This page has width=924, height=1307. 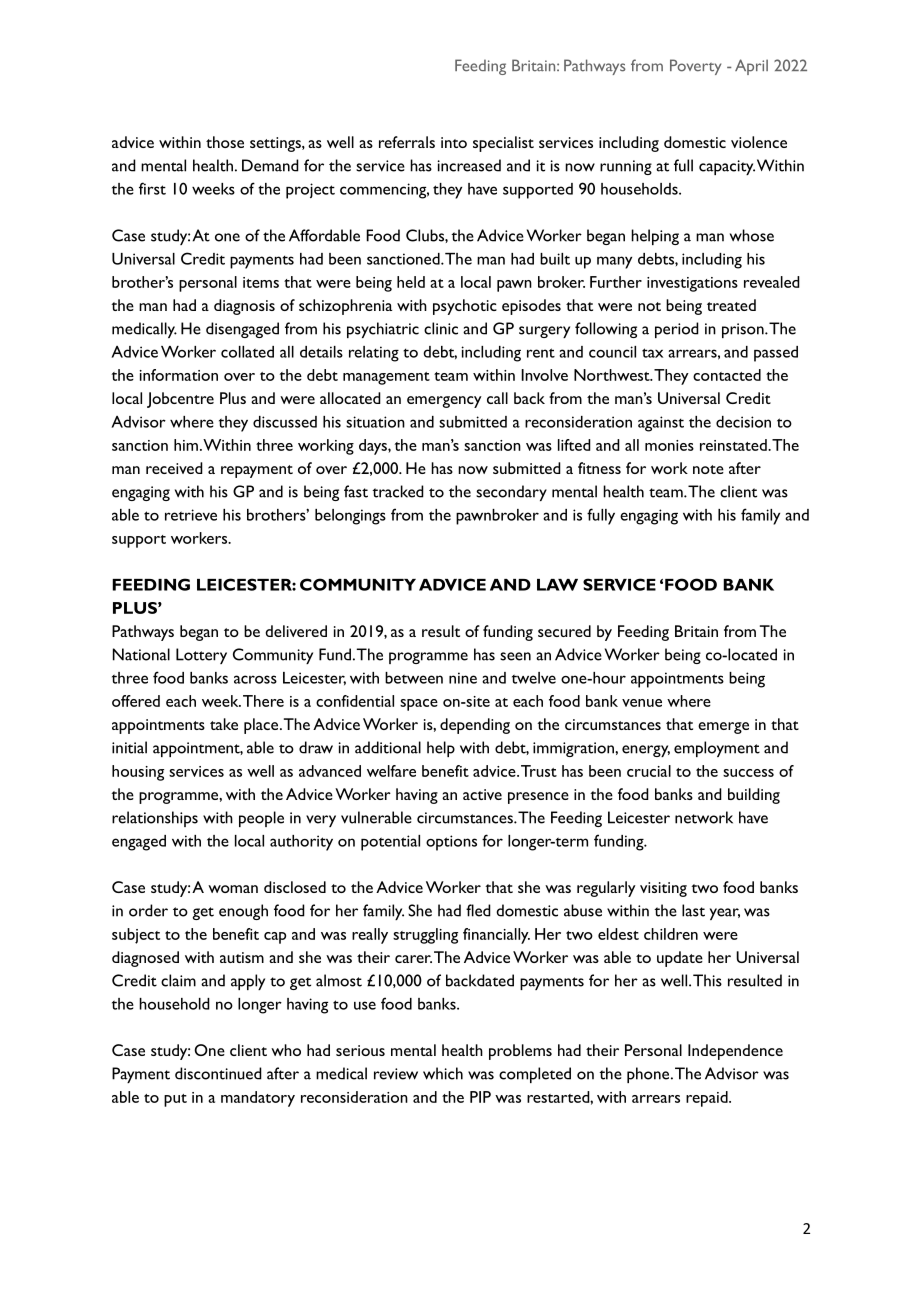 I want to click on those, so click(x=225, y=142).
